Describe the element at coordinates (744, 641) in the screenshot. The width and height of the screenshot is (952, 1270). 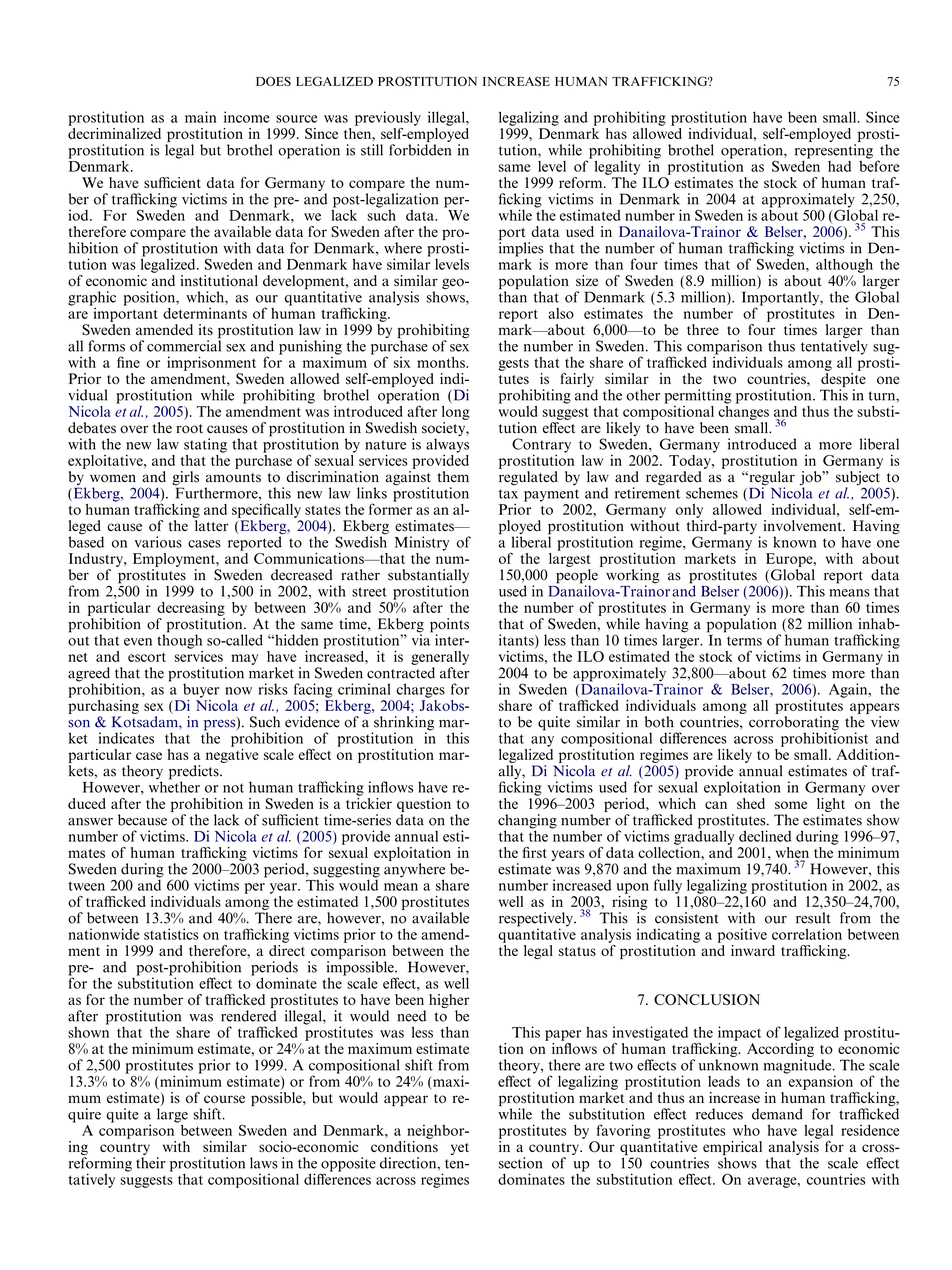
I see `terms` at that location.
